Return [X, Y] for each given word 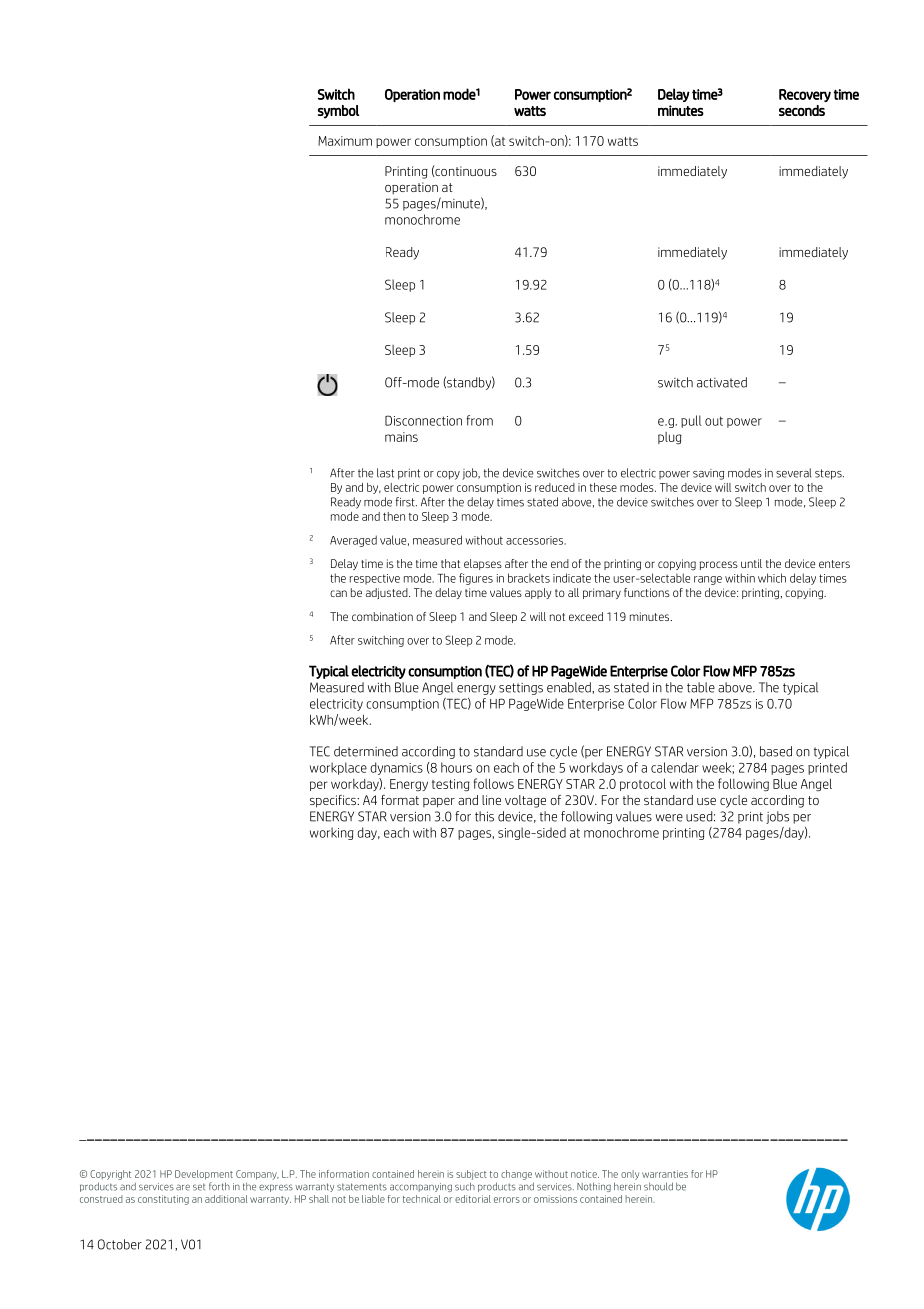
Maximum [345, 141]
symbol [338, 112]
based [776, 751]
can [338, 593]
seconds [802, 110]
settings [521, 689]
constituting [163, 1200]
